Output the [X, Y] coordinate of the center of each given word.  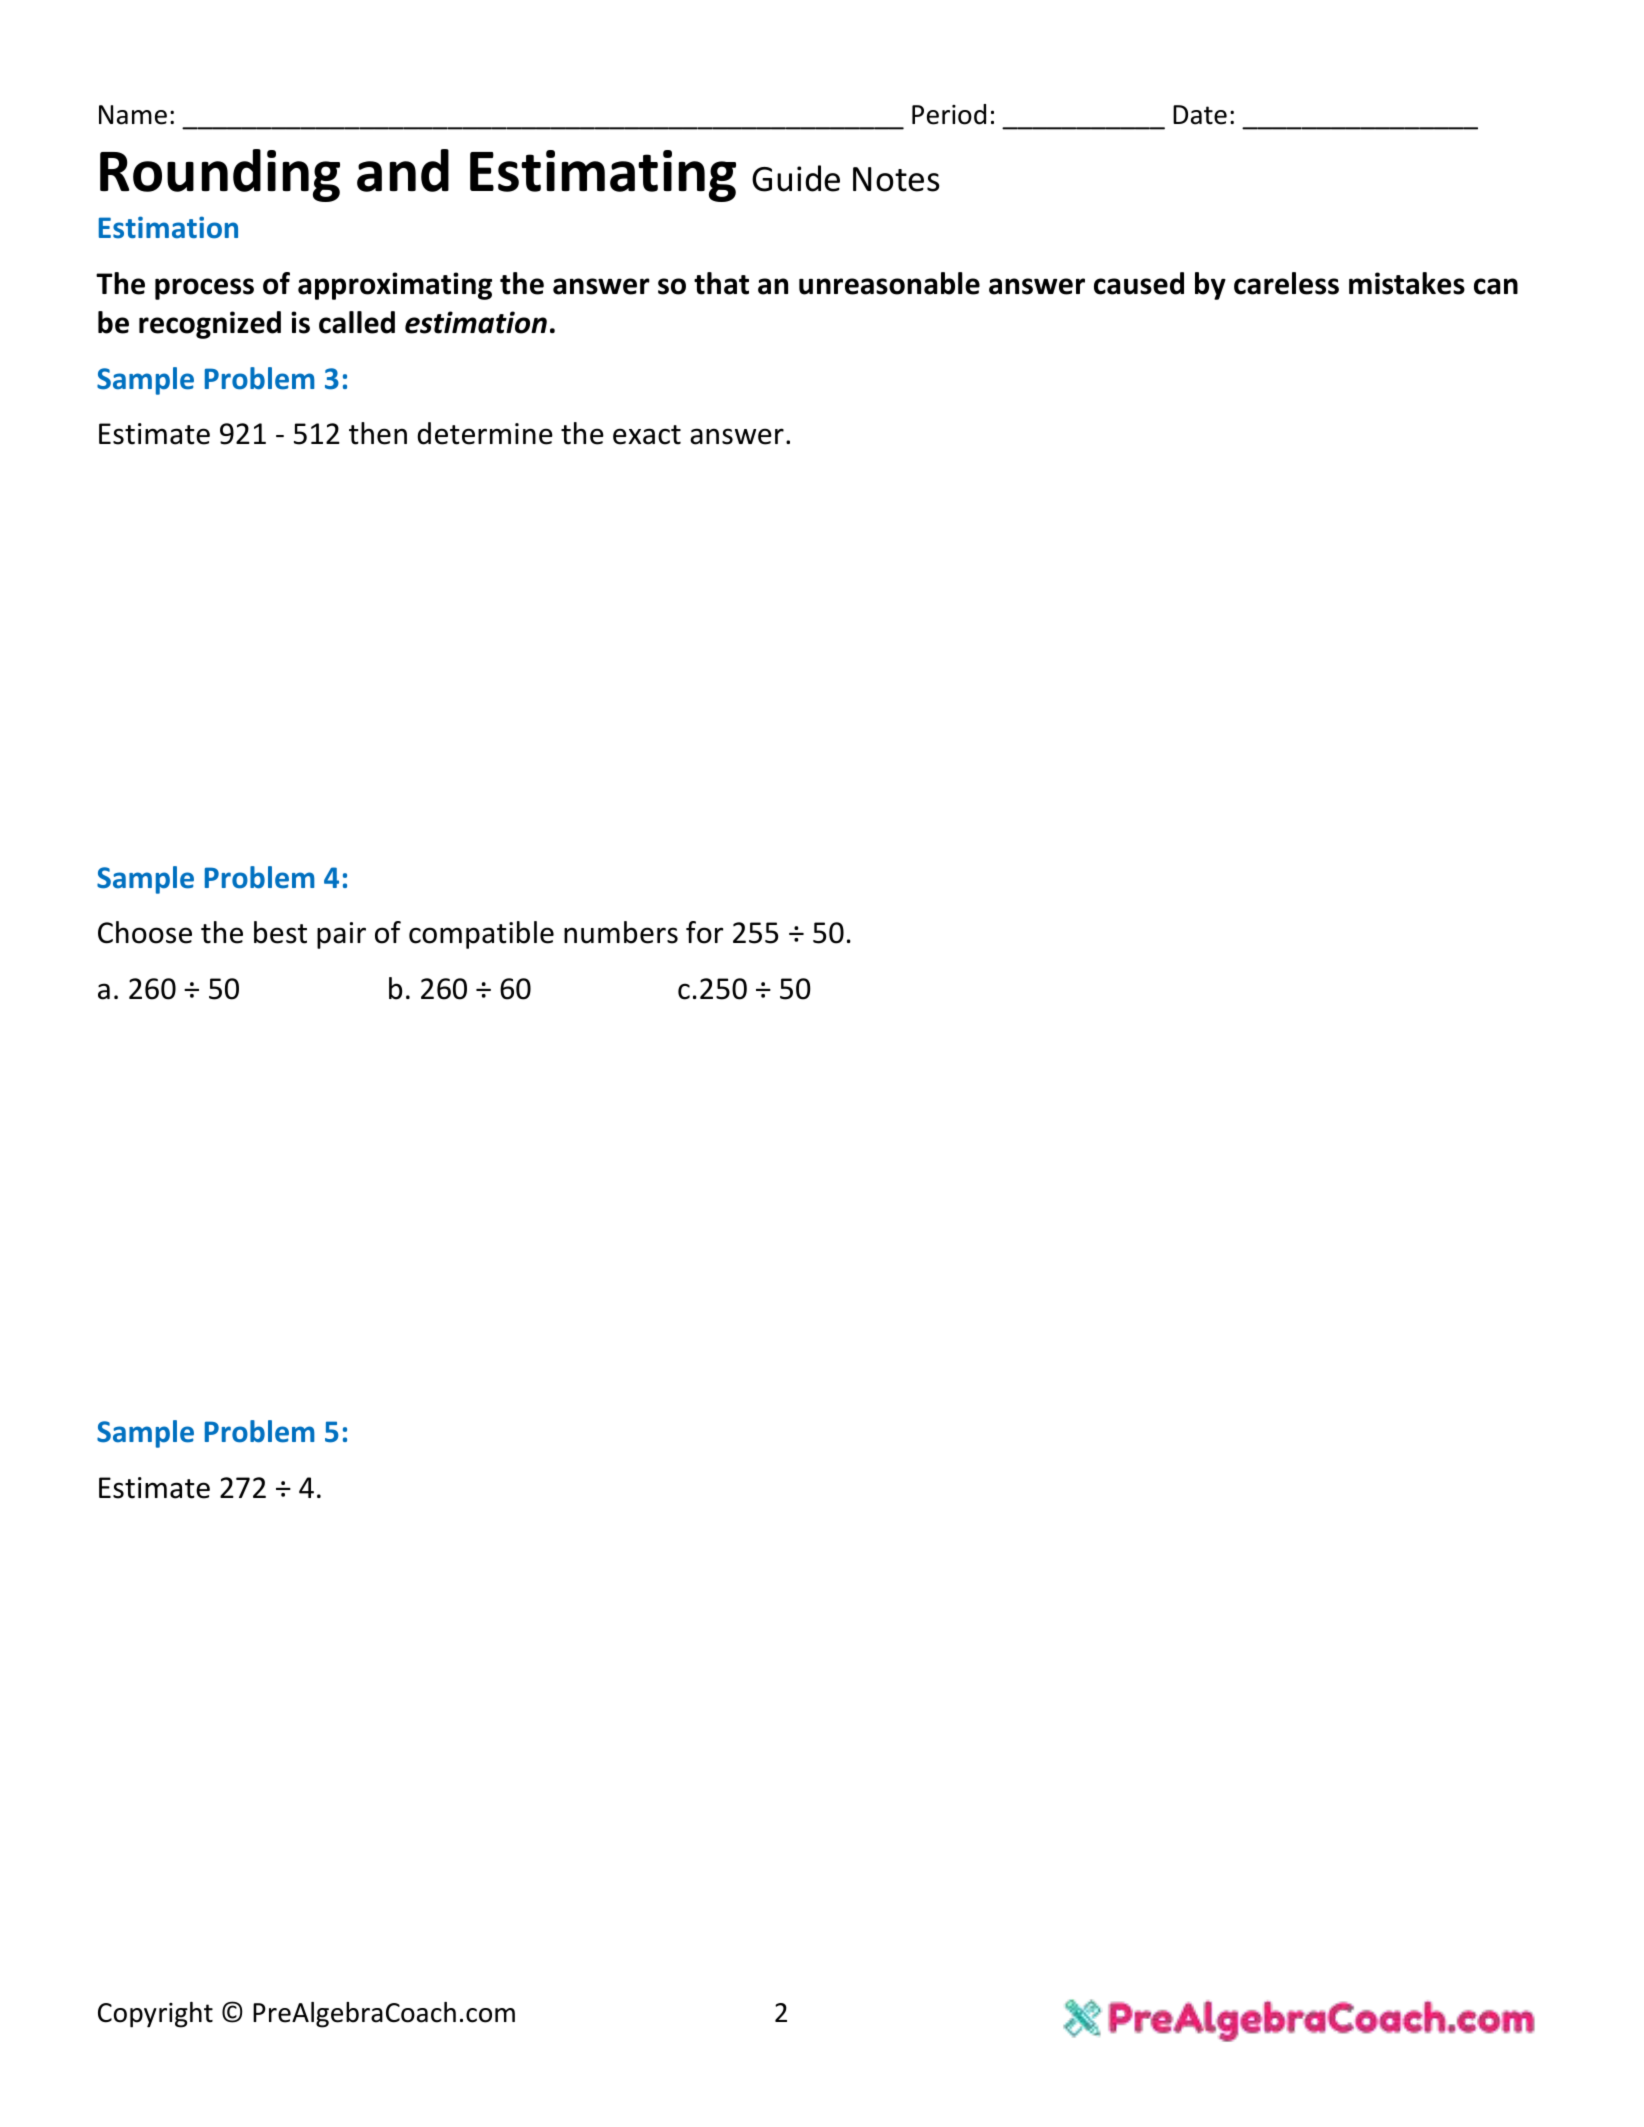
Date [1200, 115]
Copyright [155, 2015]
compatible [481, 935]
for [704, 932]
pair [341, 935]
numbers [621, 932]
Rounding [220, 175]
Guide [796, 178]
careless [1286, 283]
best [280, 932]
